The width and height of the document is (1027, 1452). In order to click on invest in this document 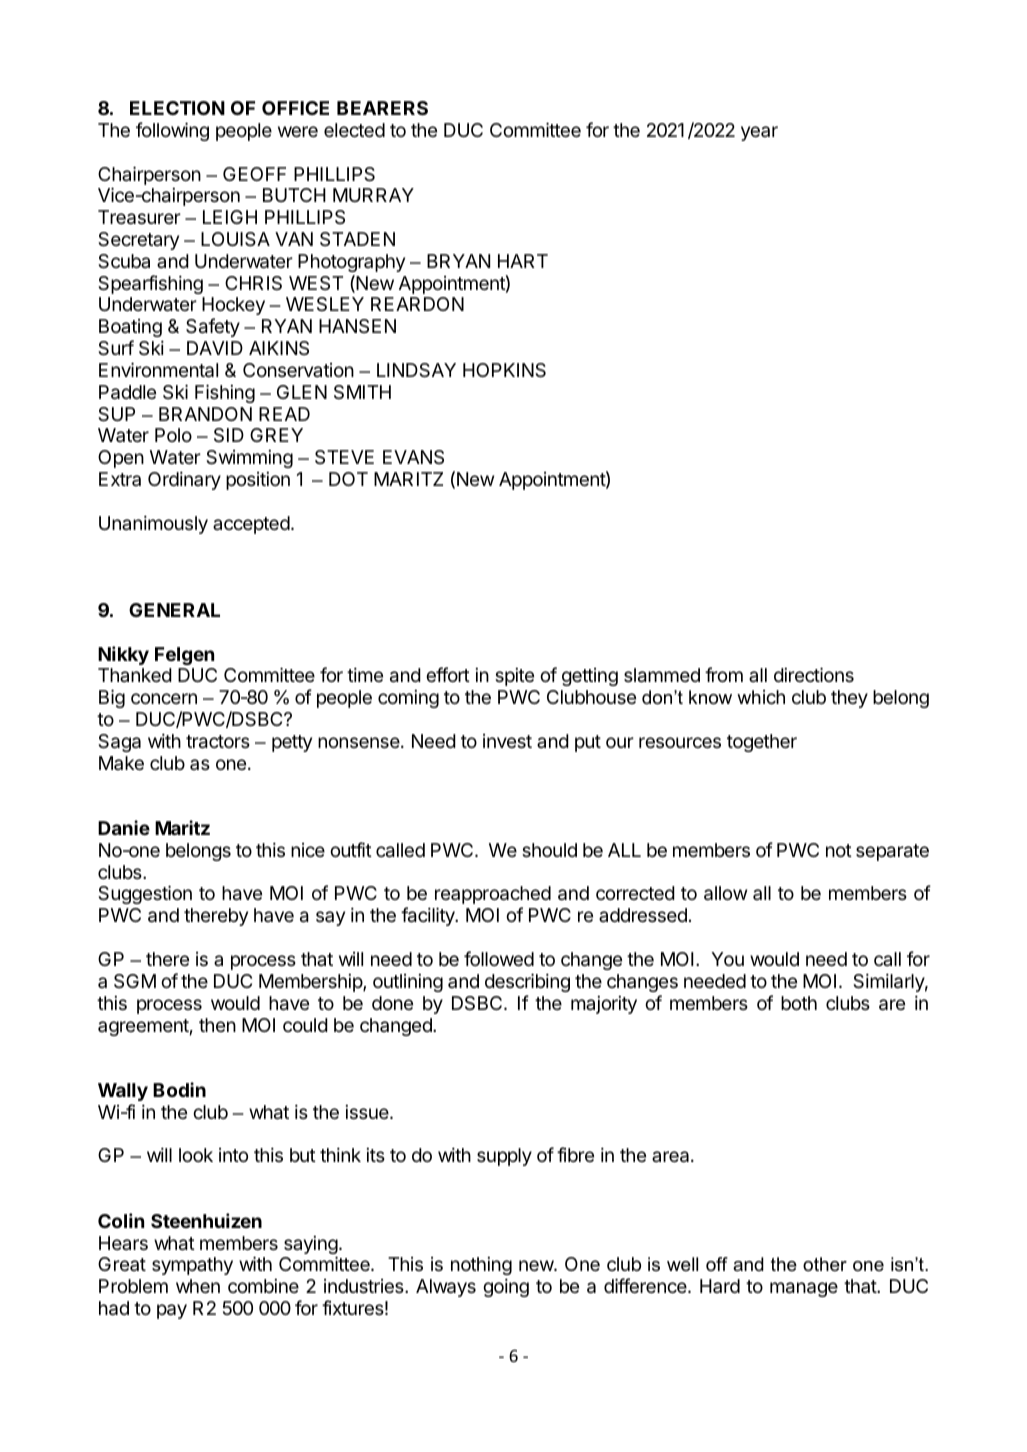, I will do `click(507, 741)`.
